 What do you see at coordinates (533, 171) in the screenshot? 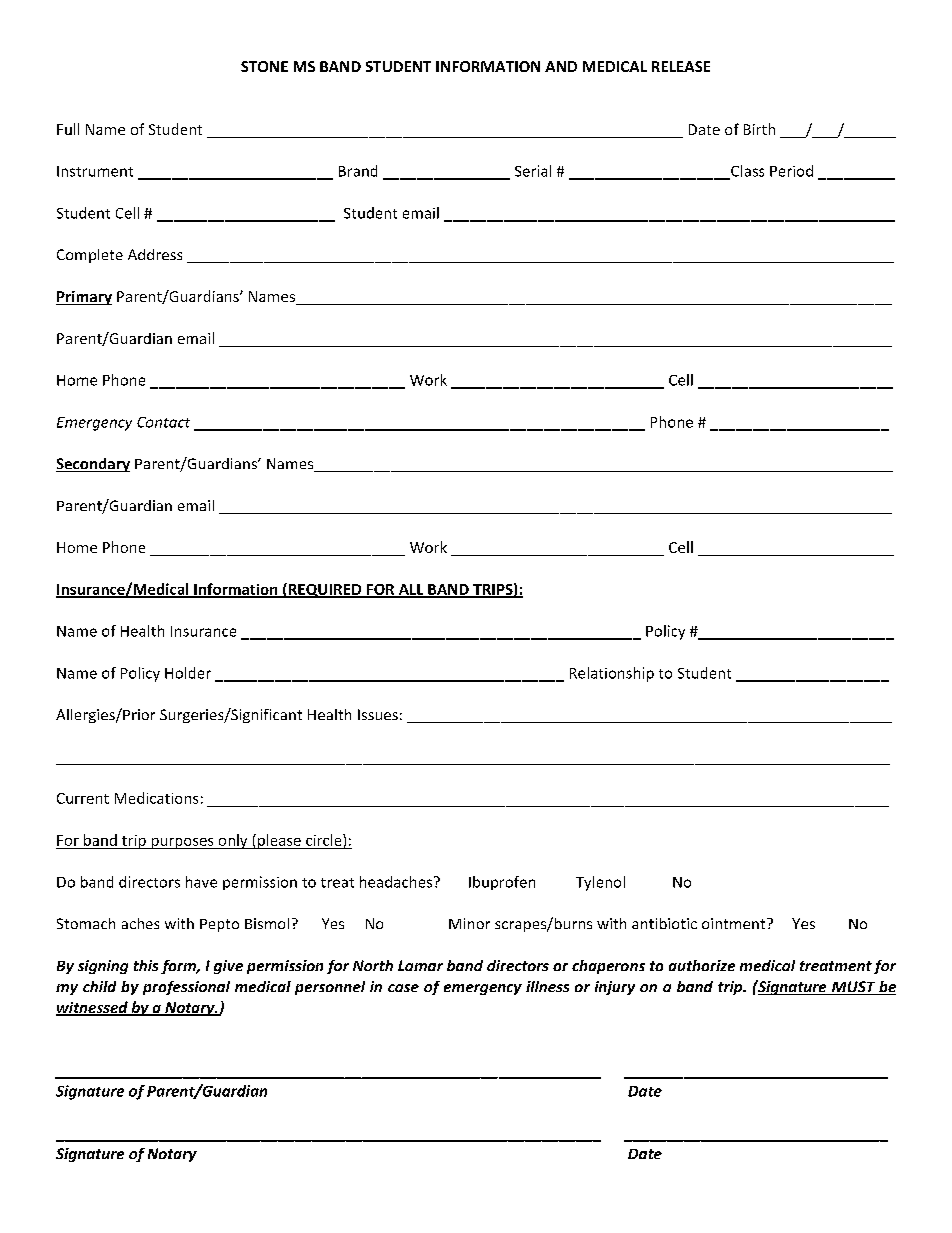
I see `Serial` at bounding box center [533, 171].
